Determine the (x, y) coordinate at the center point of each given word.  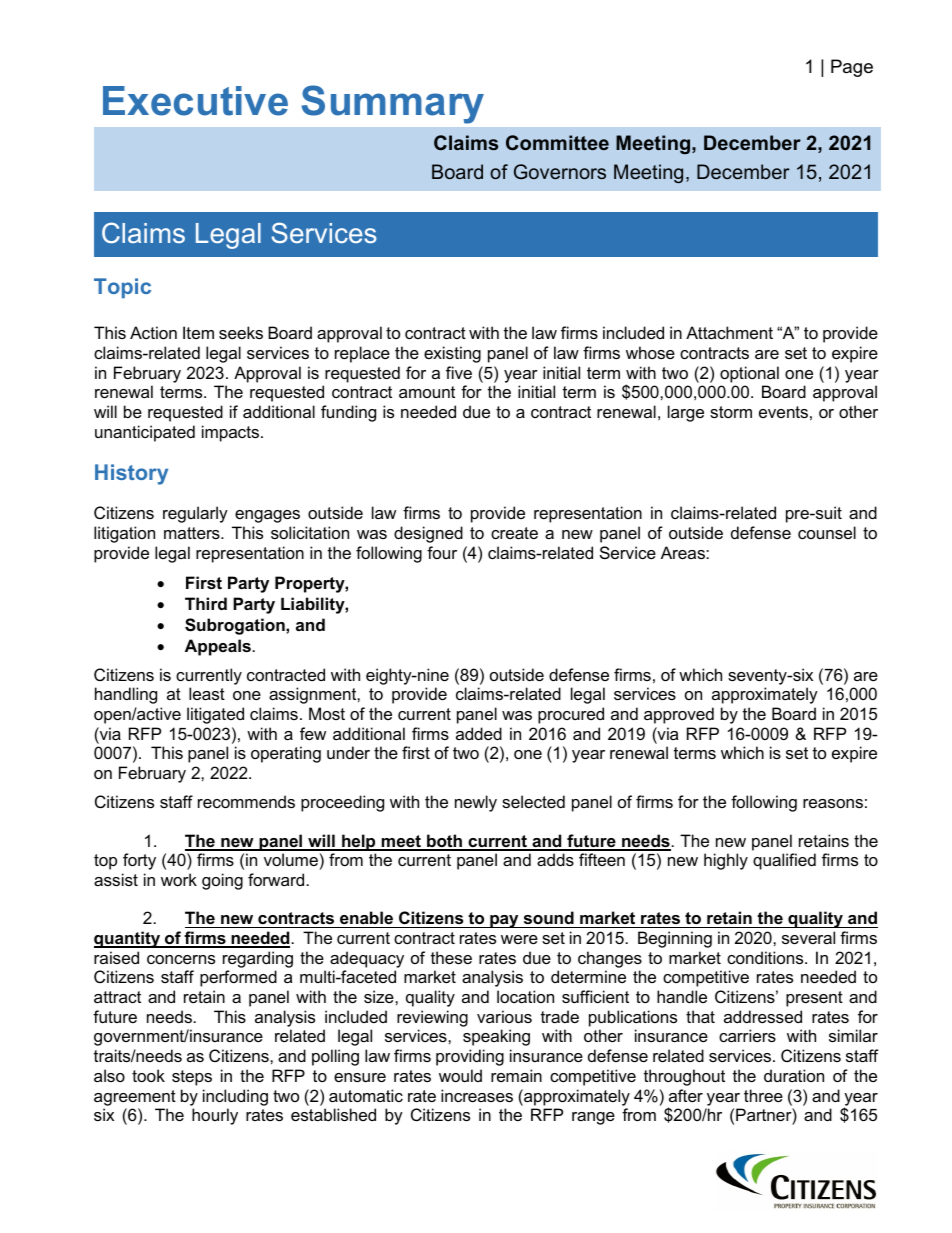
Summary (392, 104)
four (442, 552)
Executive (195, 101)
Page (852, 68)
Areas (684, 552)
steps (192, 1078)
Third (206, 603)
